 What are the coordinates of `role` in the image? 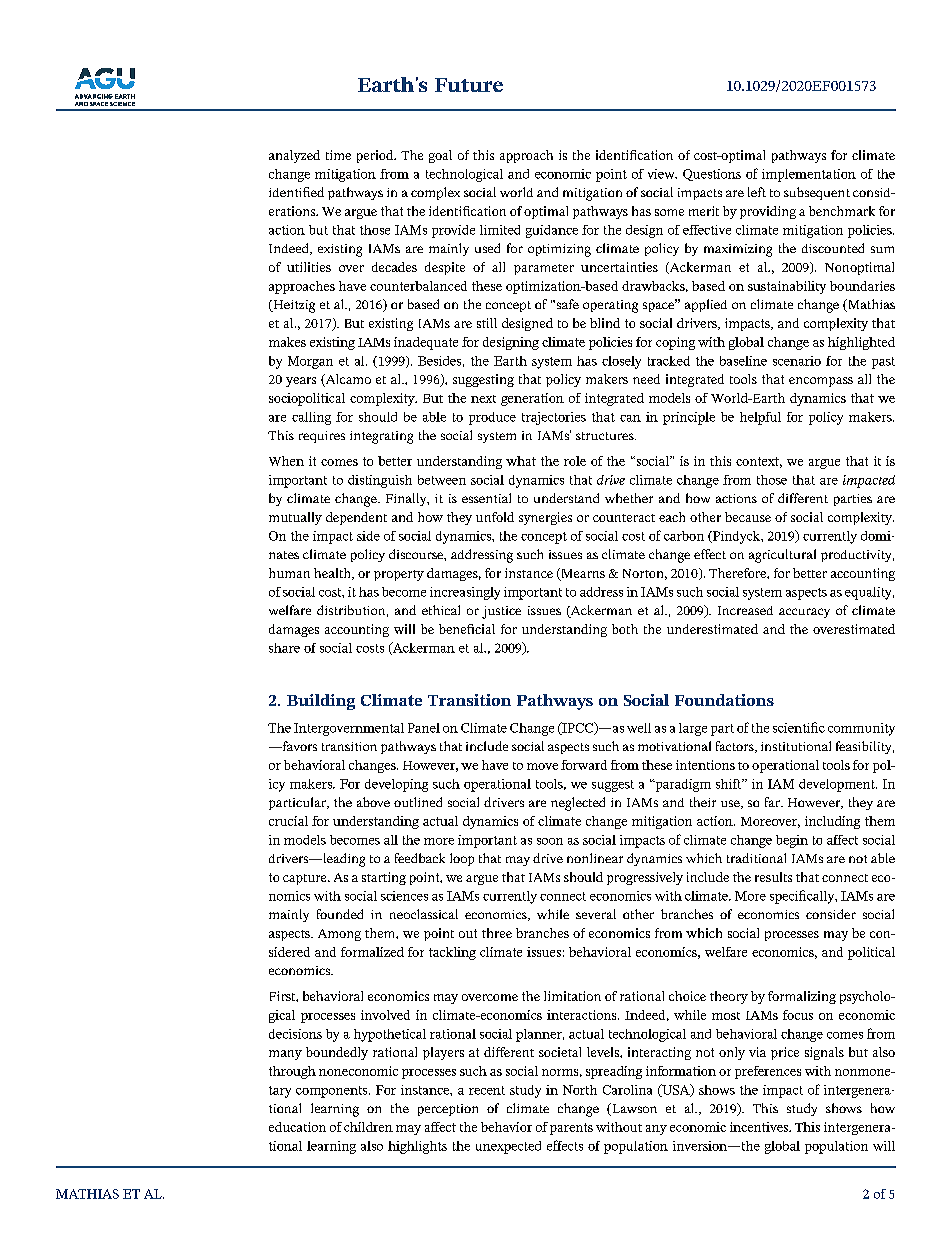 It's located at (575, 461).
